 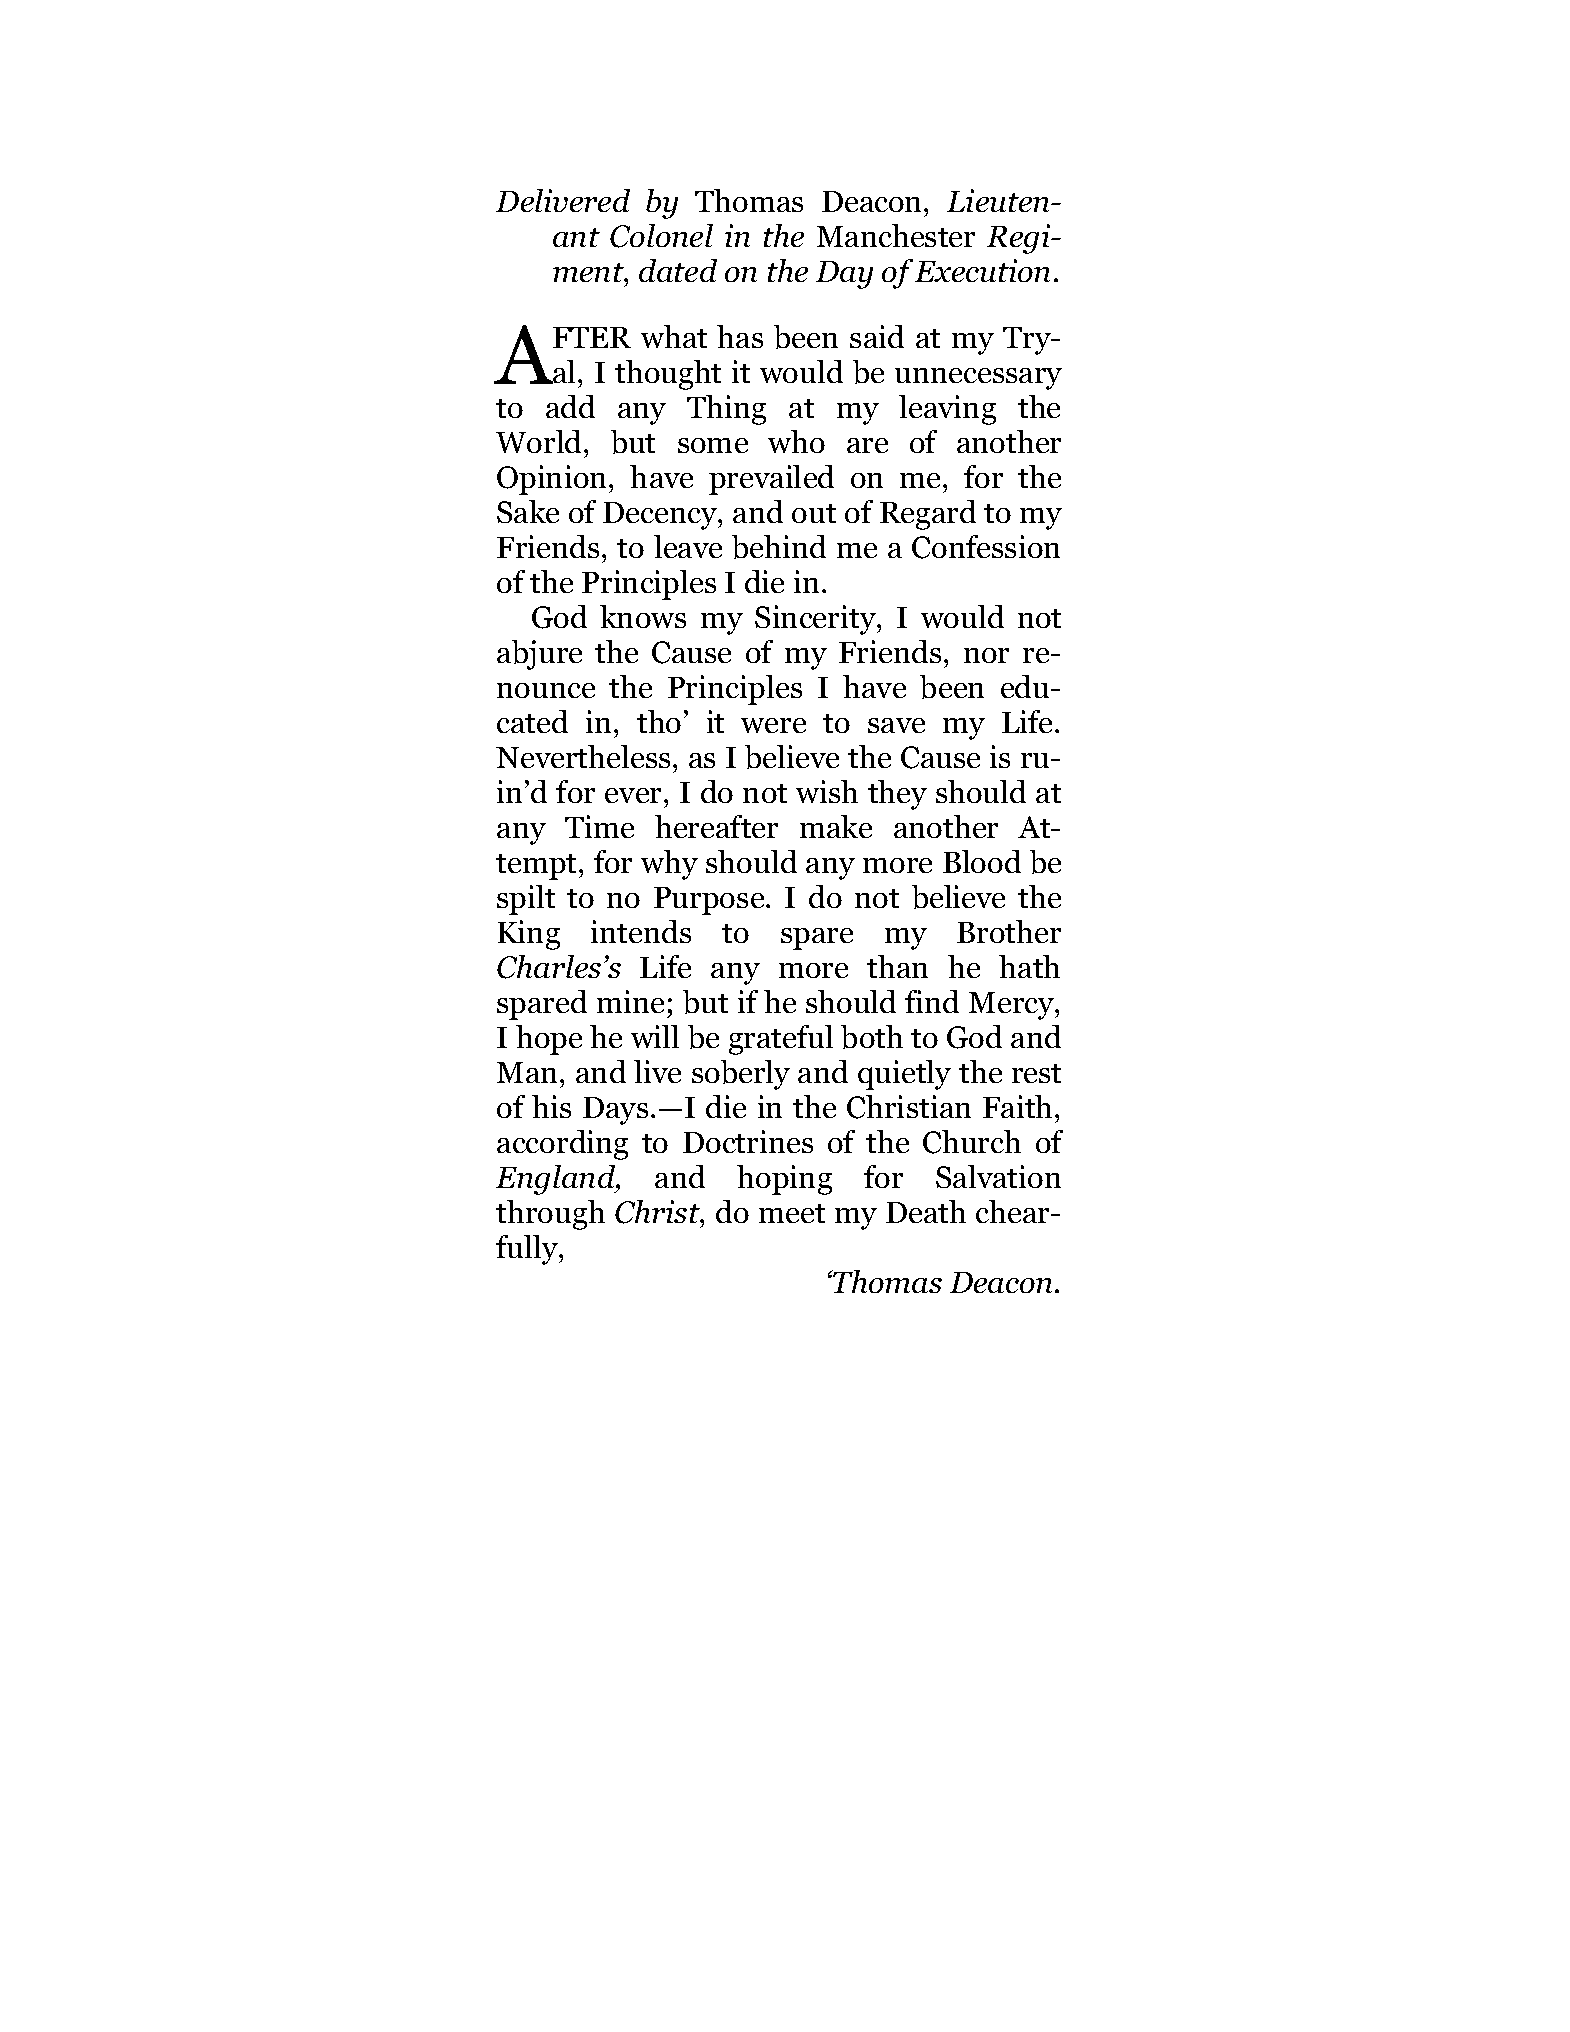 What do you see at coordinates (674, 336) in the document?
I see `what` at bounding box center [674, 336].
